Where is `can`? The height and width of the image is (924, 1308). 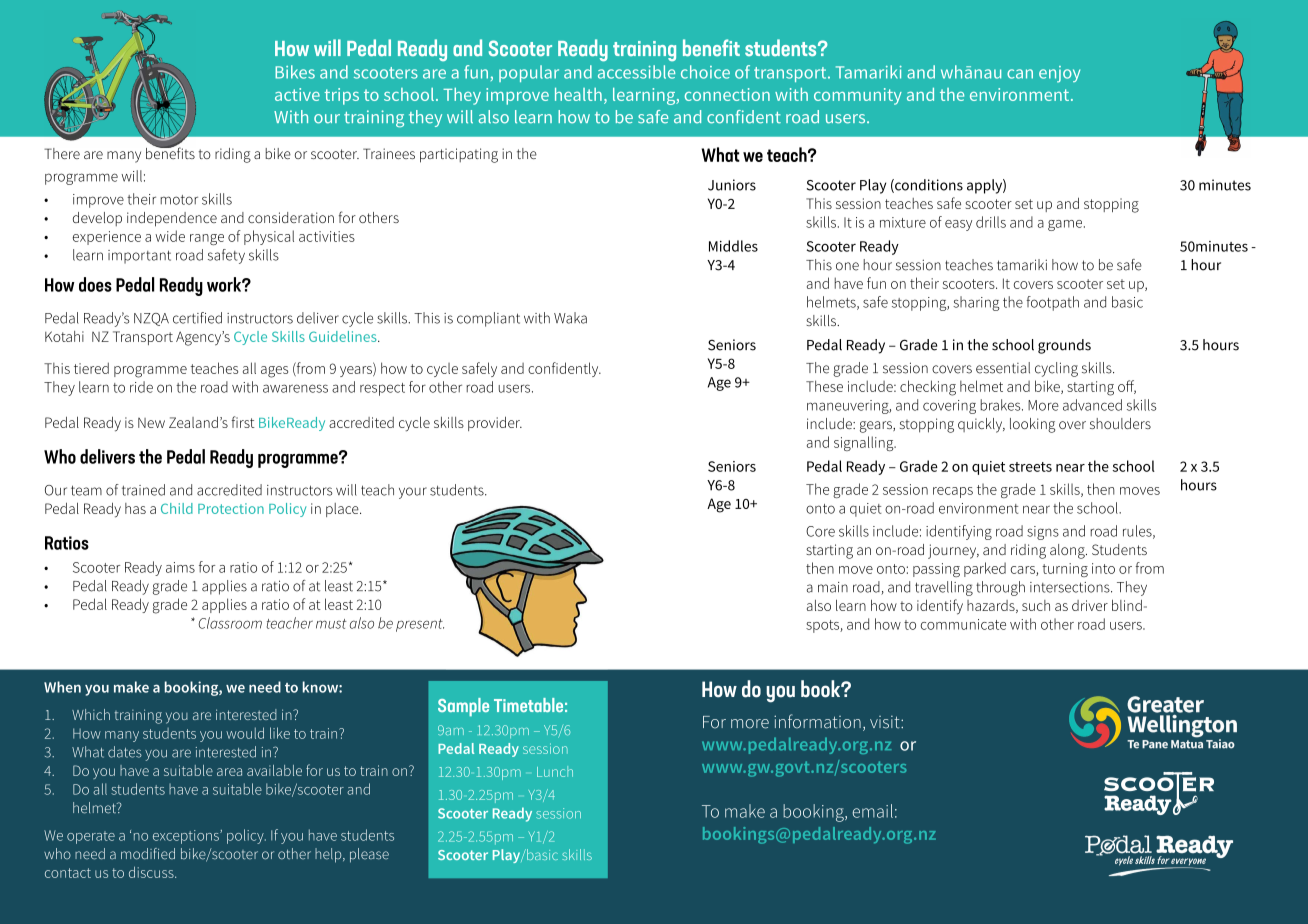
can is located at coordinates (1020, 74).
